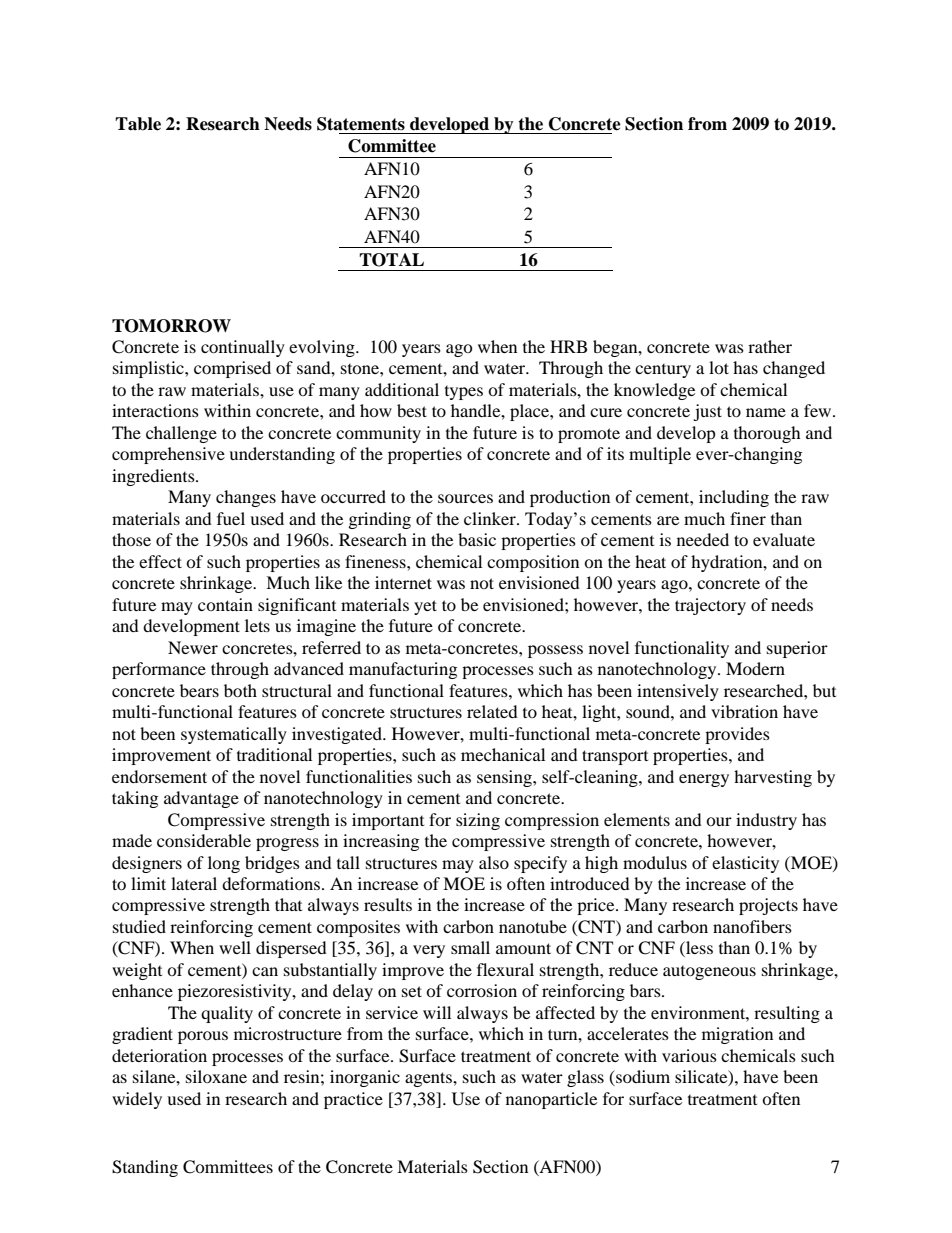 This image has height=1233, width=952. Describe the element at coordinates (745, 864) in the image. I see `elasticity` at that location.
